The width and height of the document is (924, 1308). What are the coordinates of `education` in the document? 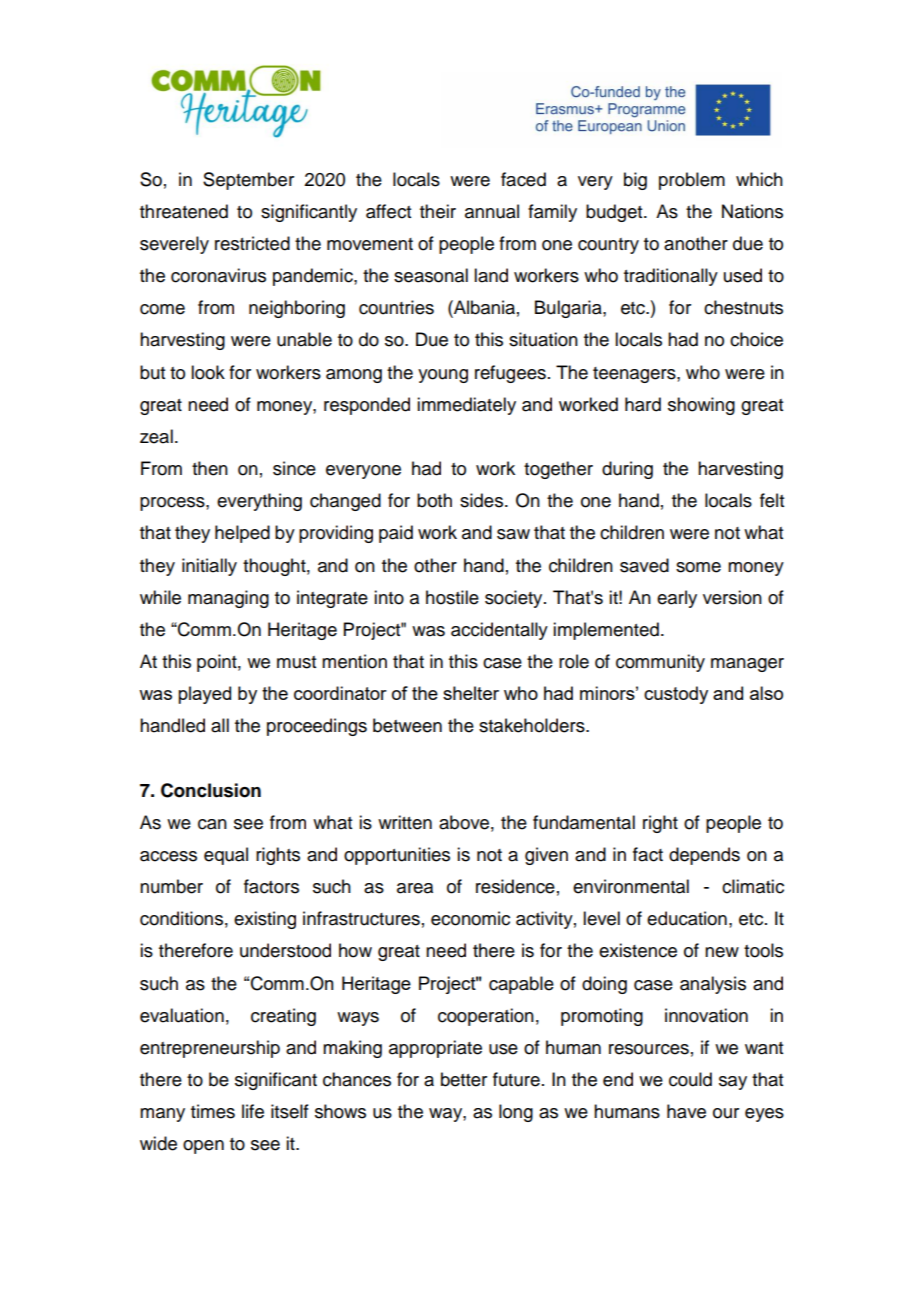 It's located at (687, 918).
